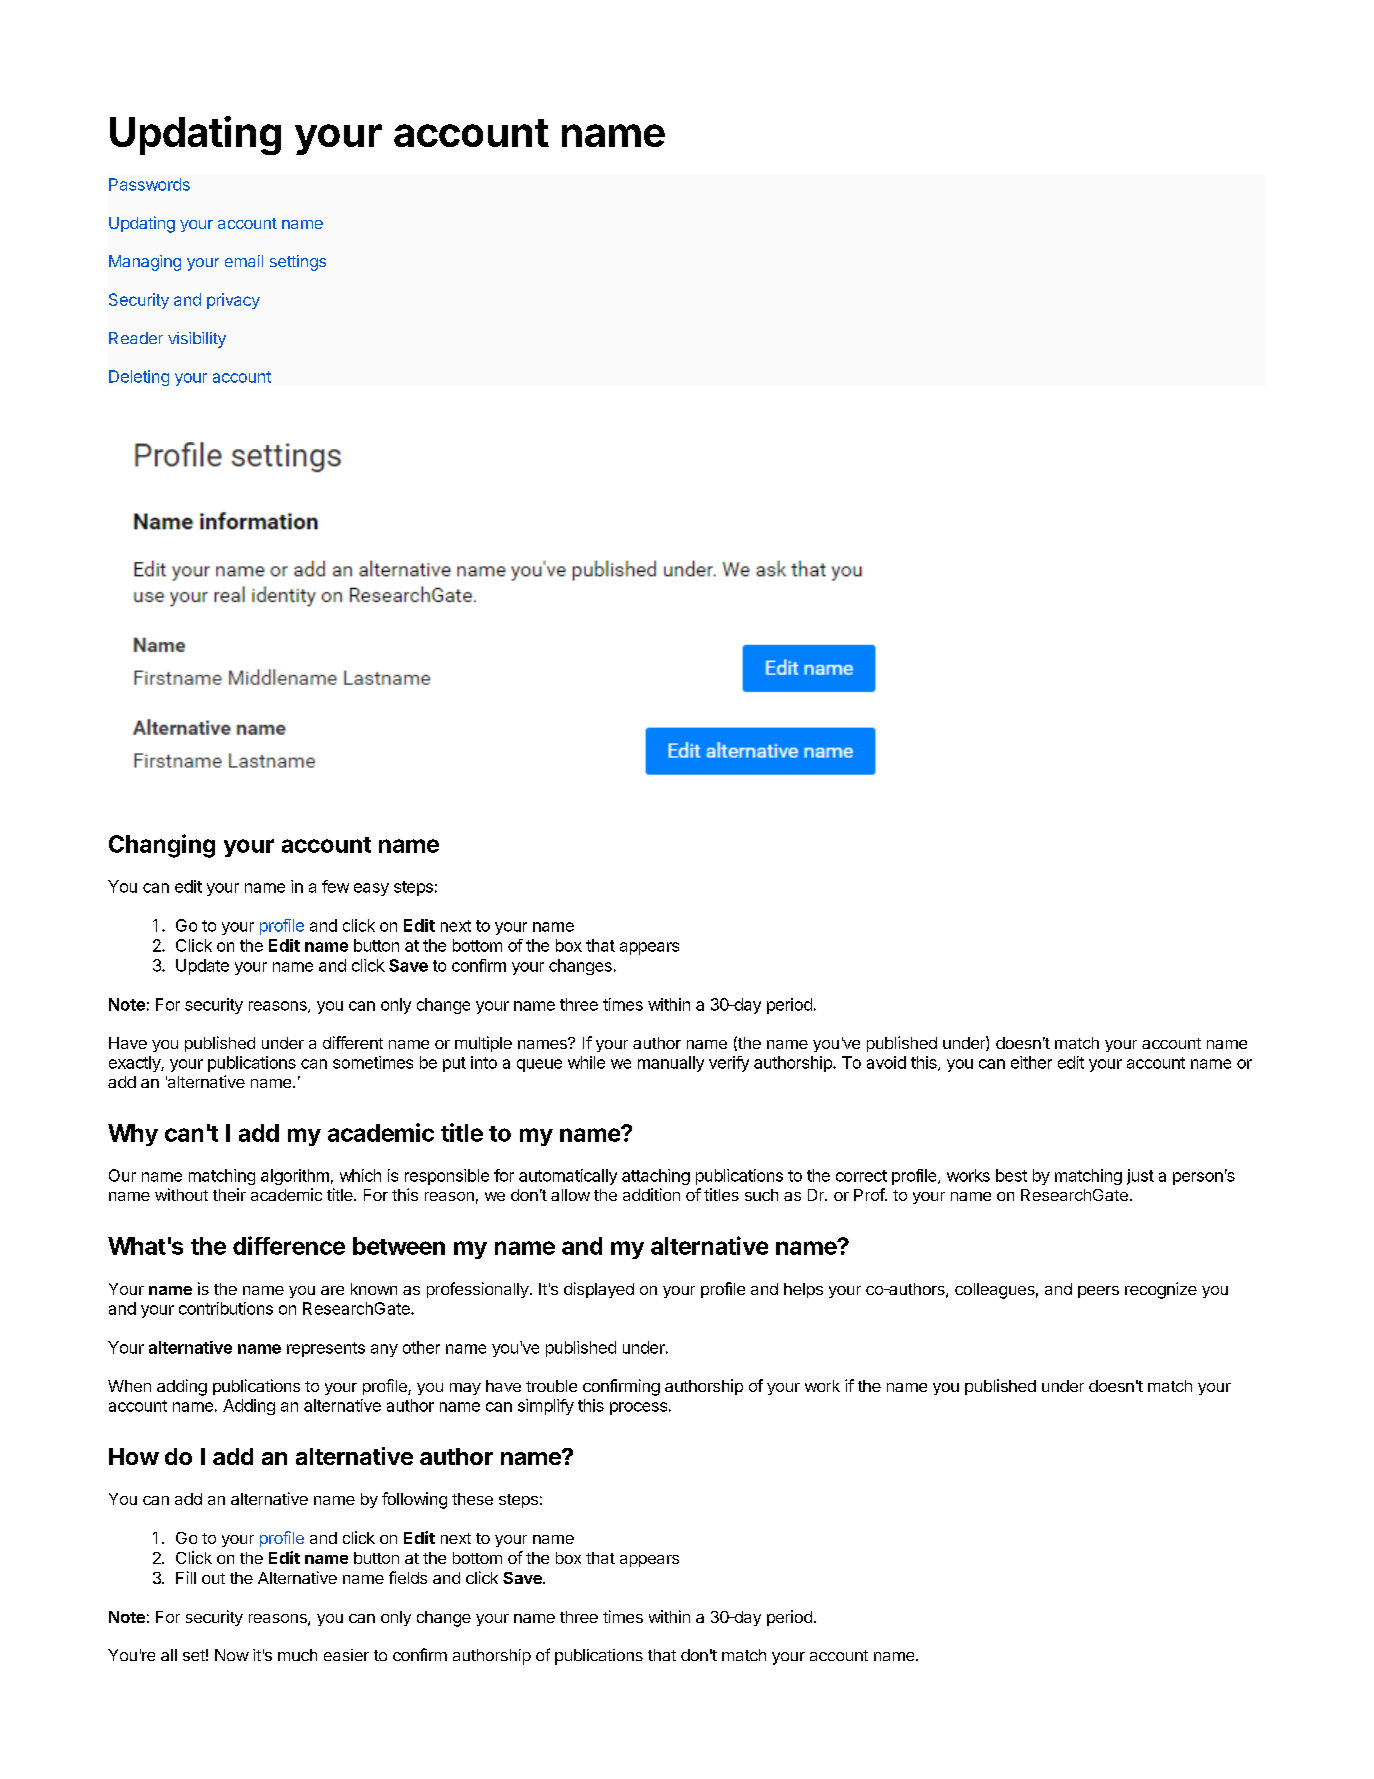  What do you see at coordinates (289, 1245) in the screenshot?
I see `difference` at bounding box center [289, 1245].
